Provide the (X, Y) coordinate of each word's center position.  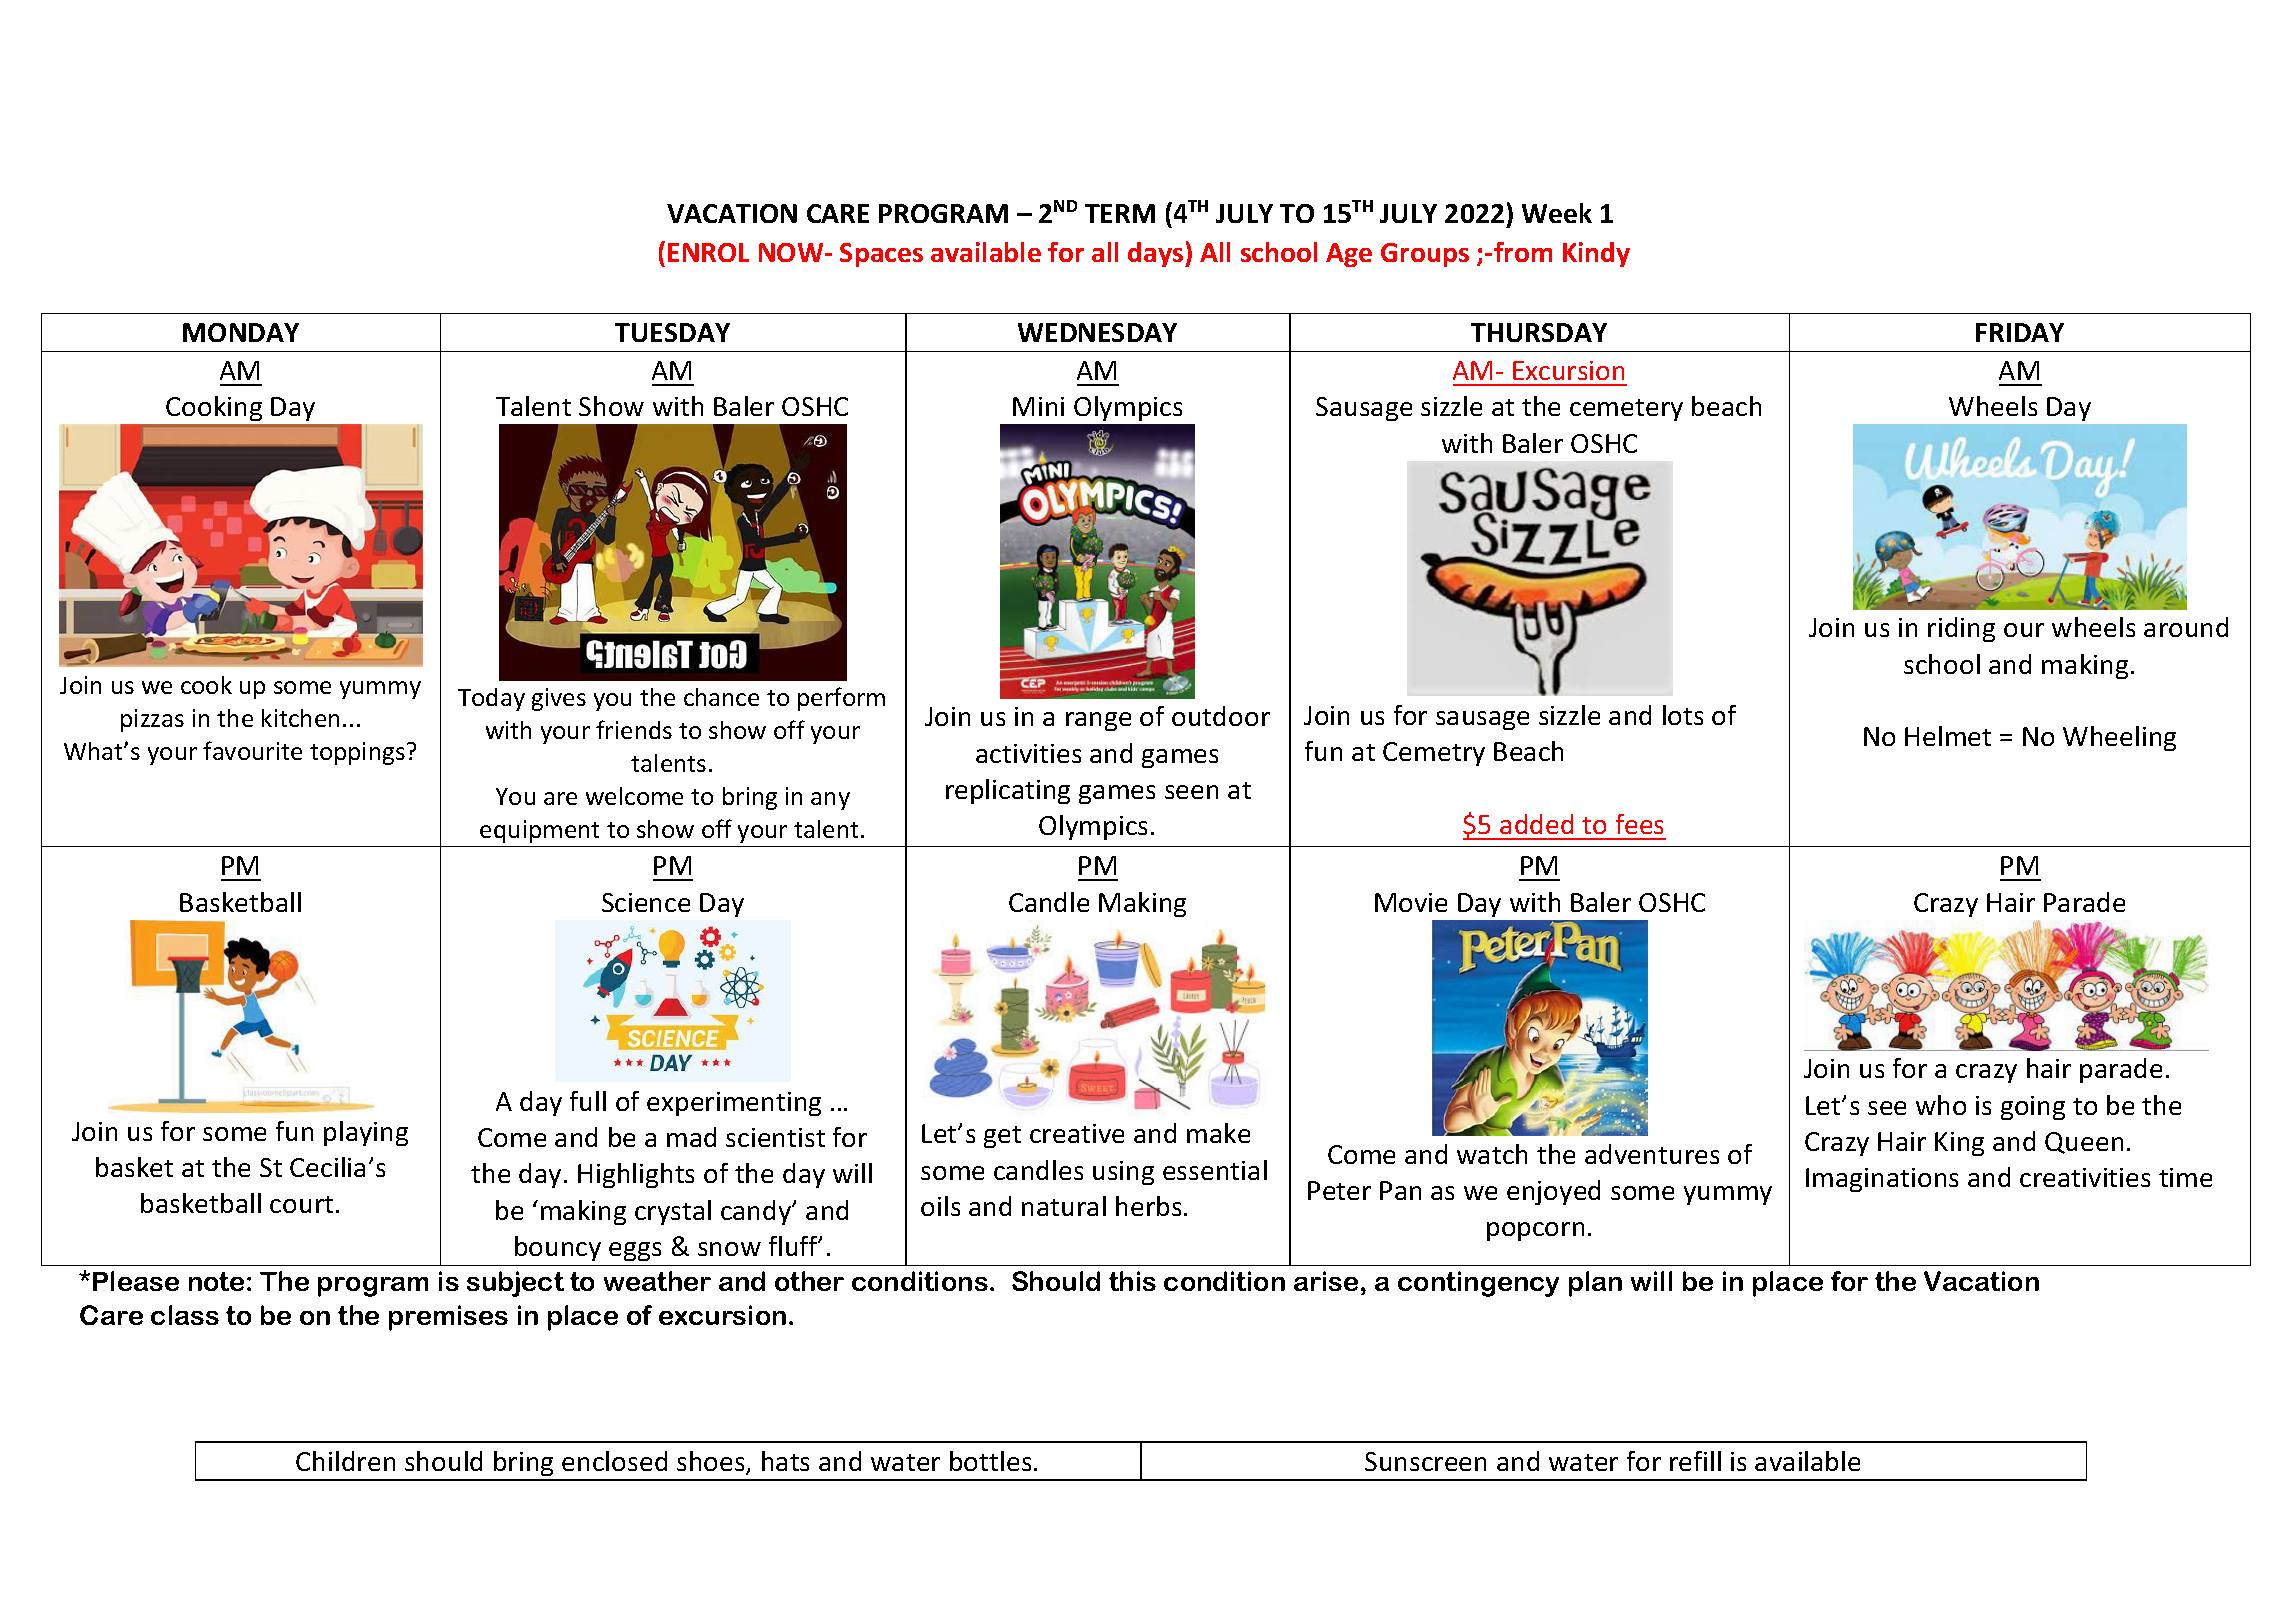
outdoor (1221, 716)
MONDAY (241, 332)
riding (1961, 629)
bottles (990, 1461)
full (588, 1101)
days (1157, 254)
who (1941, 1105)
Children (345, 1461)
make (1218, 1133)
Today (491, 699)
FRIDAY (2020, 332)
